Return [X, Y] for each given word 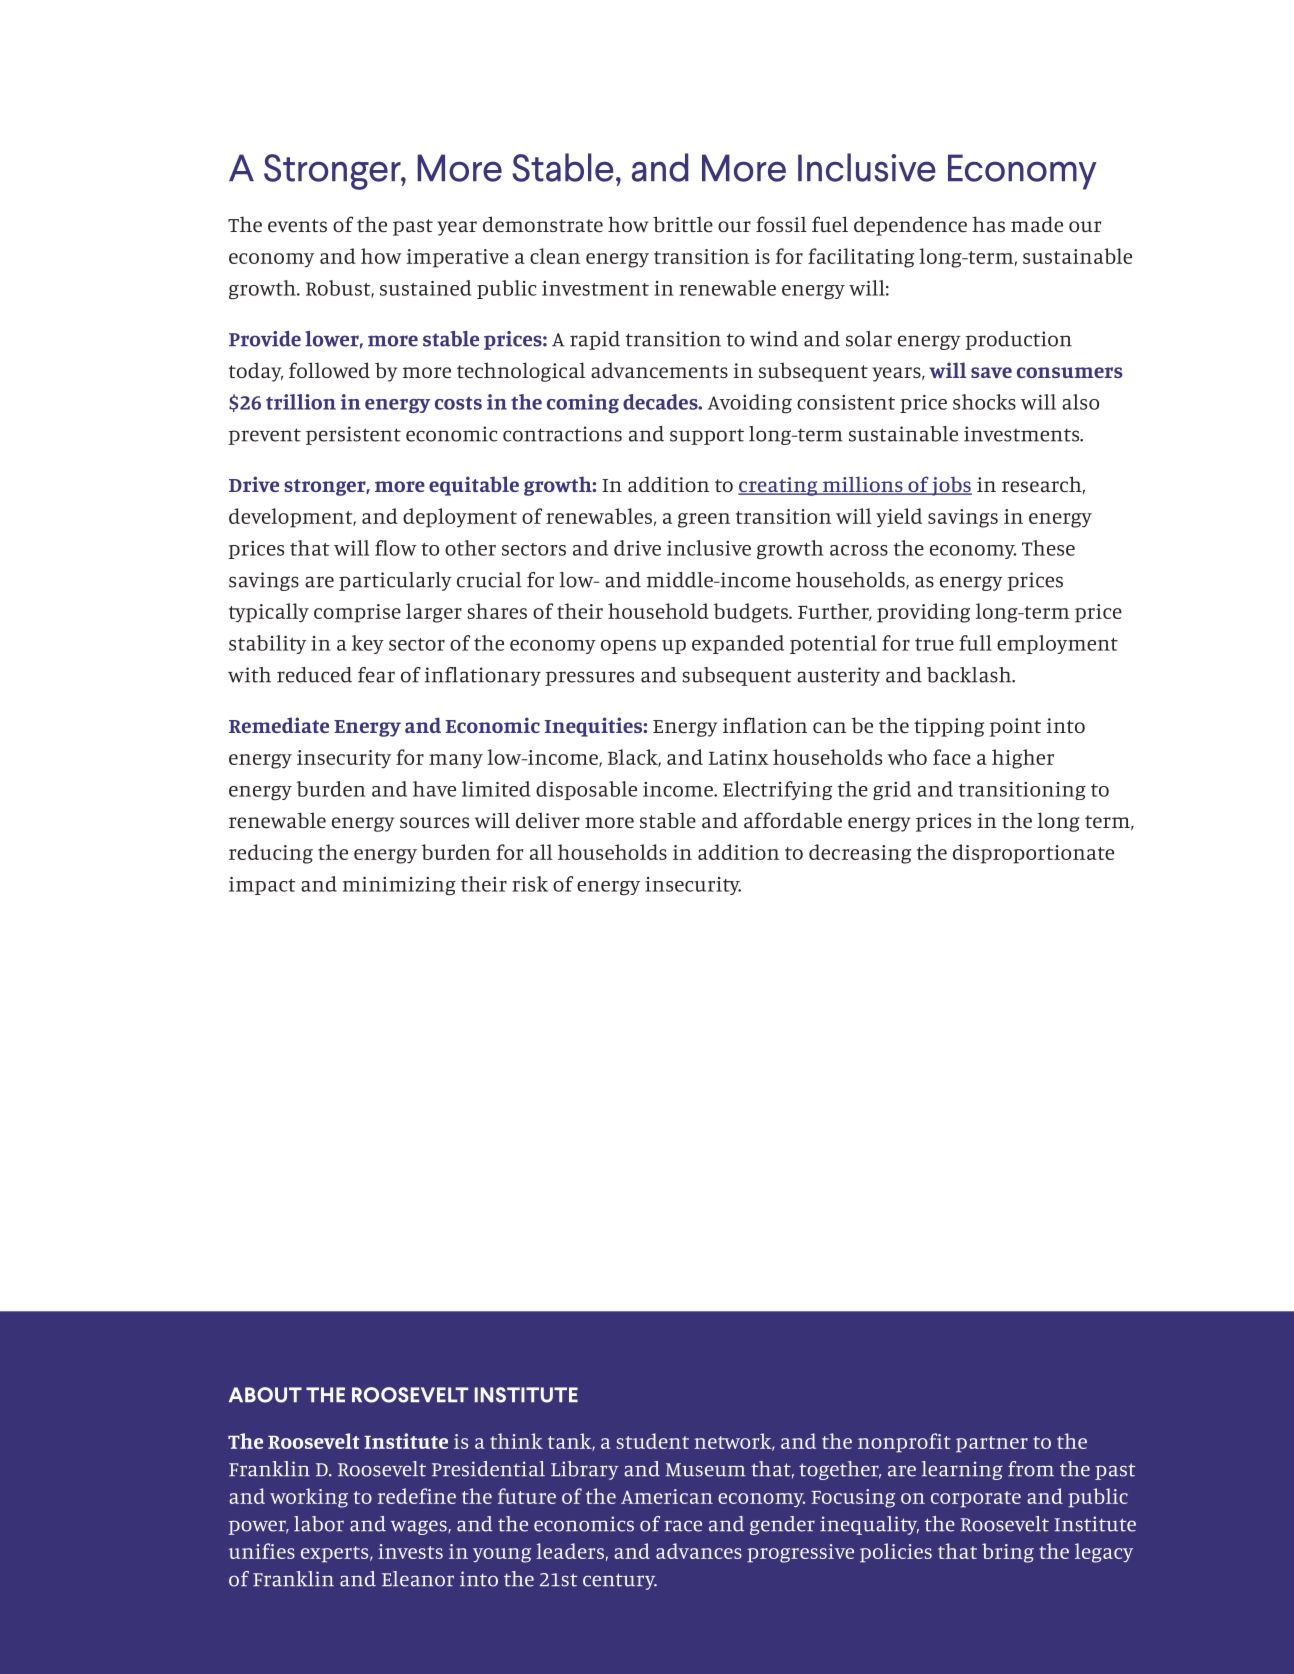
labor [319, 1524]
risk [530, 884]
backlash [970, 675]
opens [628, 647]
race [683, 1526]
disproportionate [1033, 854]
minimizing [399, 886]
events [297, 226]
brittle [683, 224]
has [988, 224]
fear [376, 675]
